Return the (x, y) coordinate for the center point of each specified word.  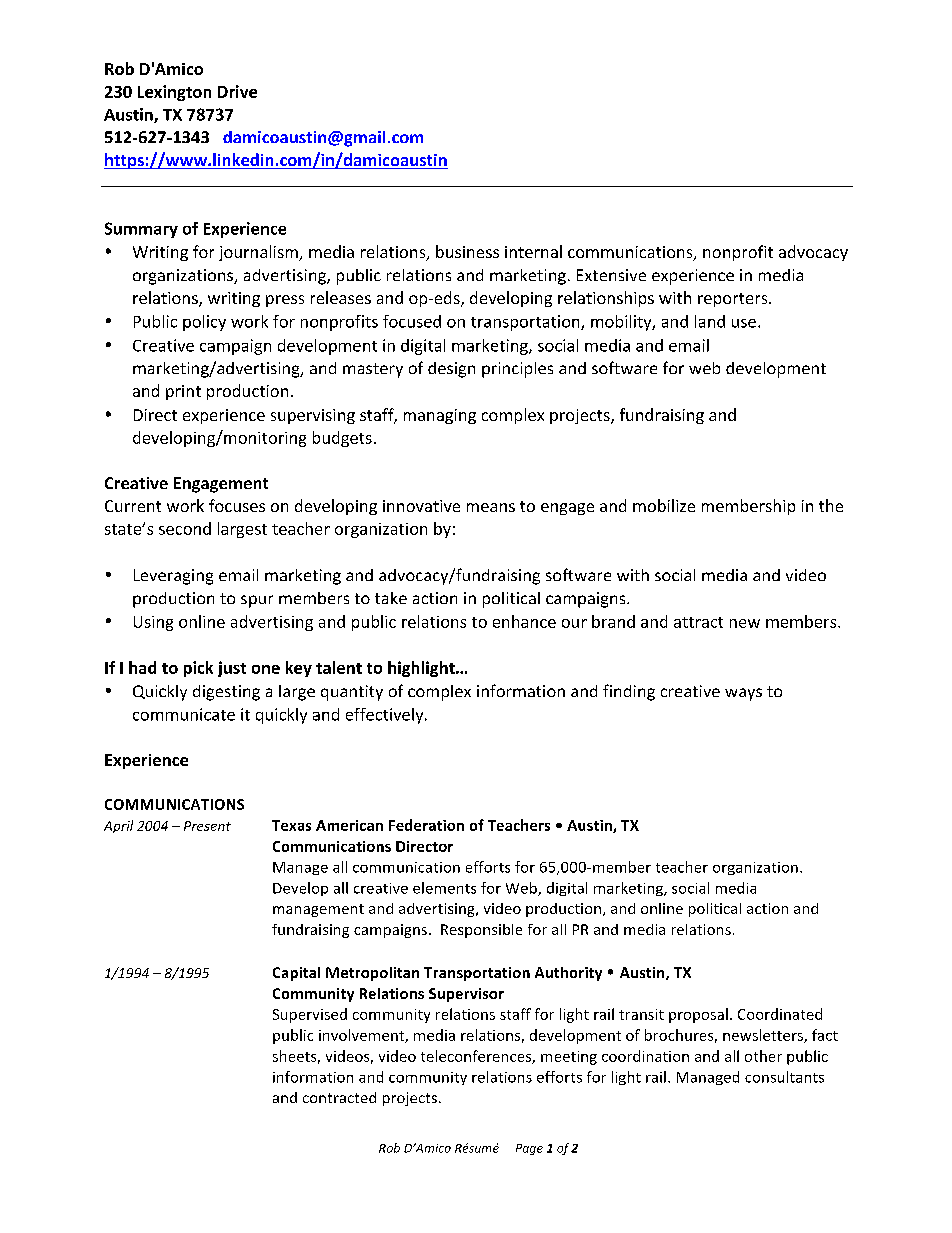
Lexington (174, 93)
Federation (426, 825)
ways (743, 694)
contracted (339, 1097)
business (467, 251)
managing (440, 416)
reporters (734, 300)
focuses (237, 505)
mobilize (664, 505)
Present (207, 826)
